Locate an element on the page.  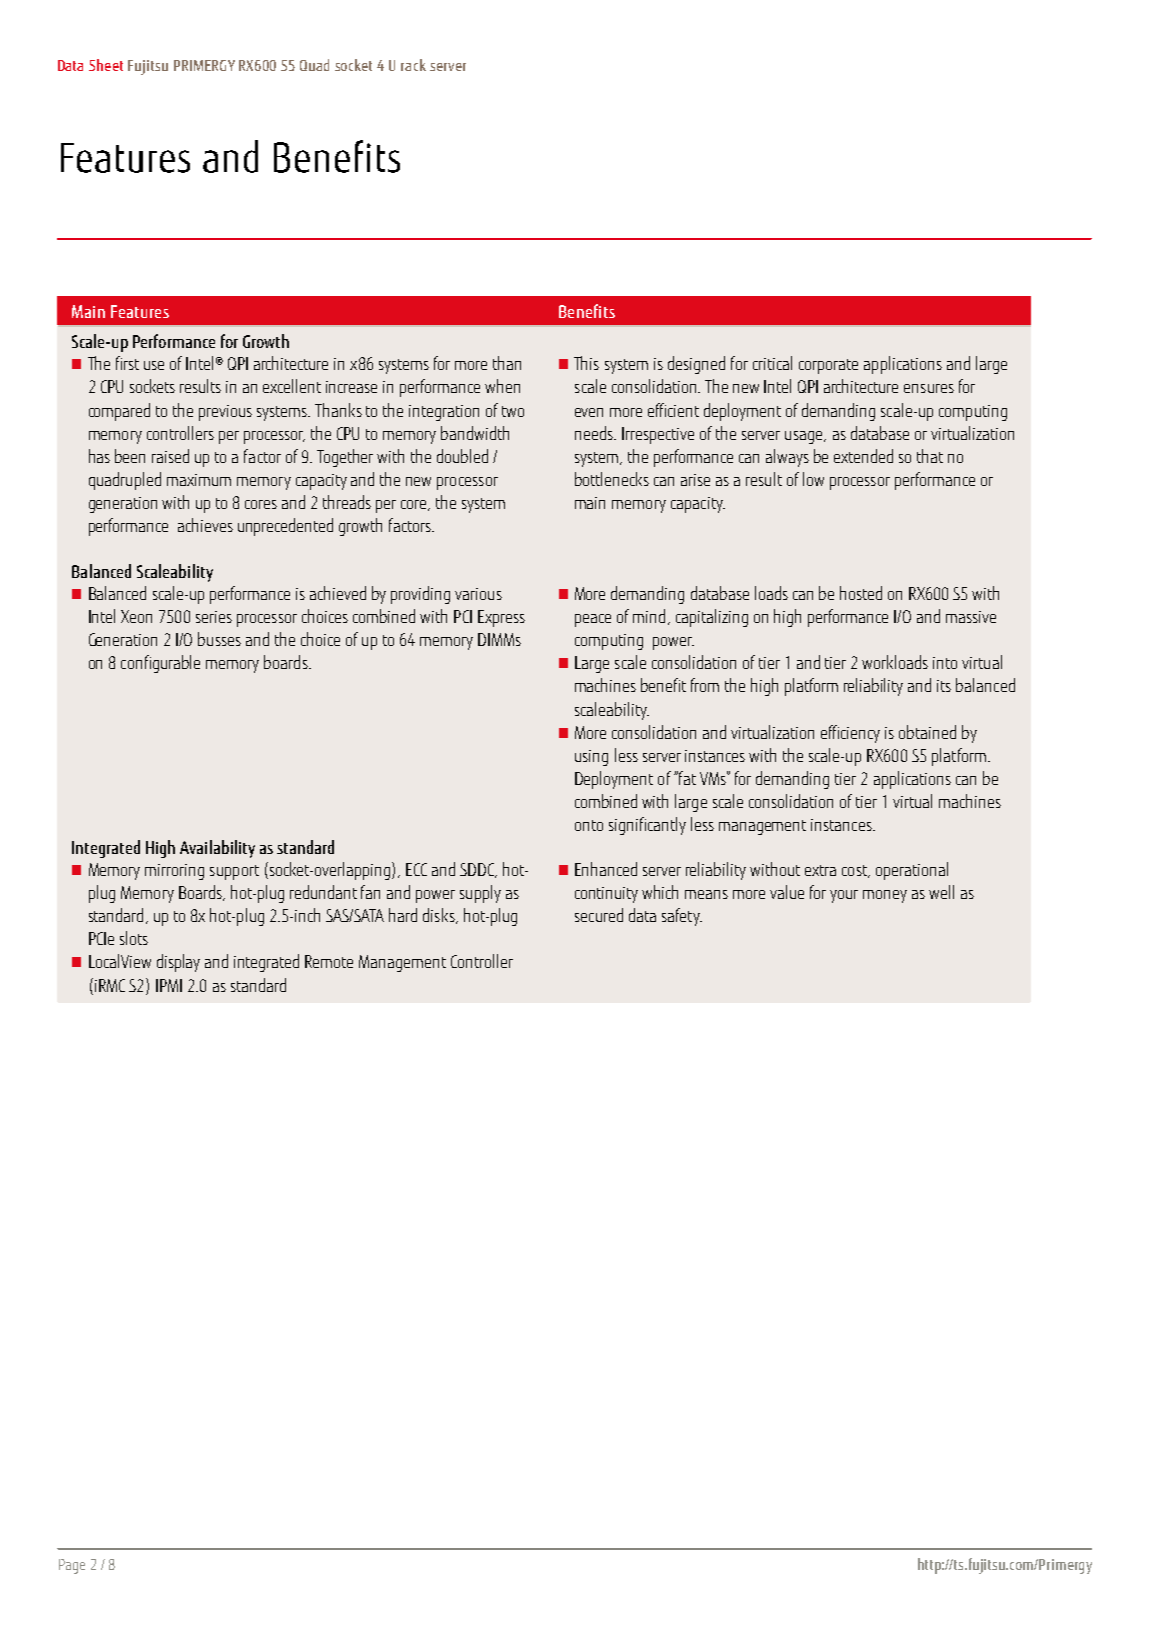
Page is located at coordinates (72, 1566).
